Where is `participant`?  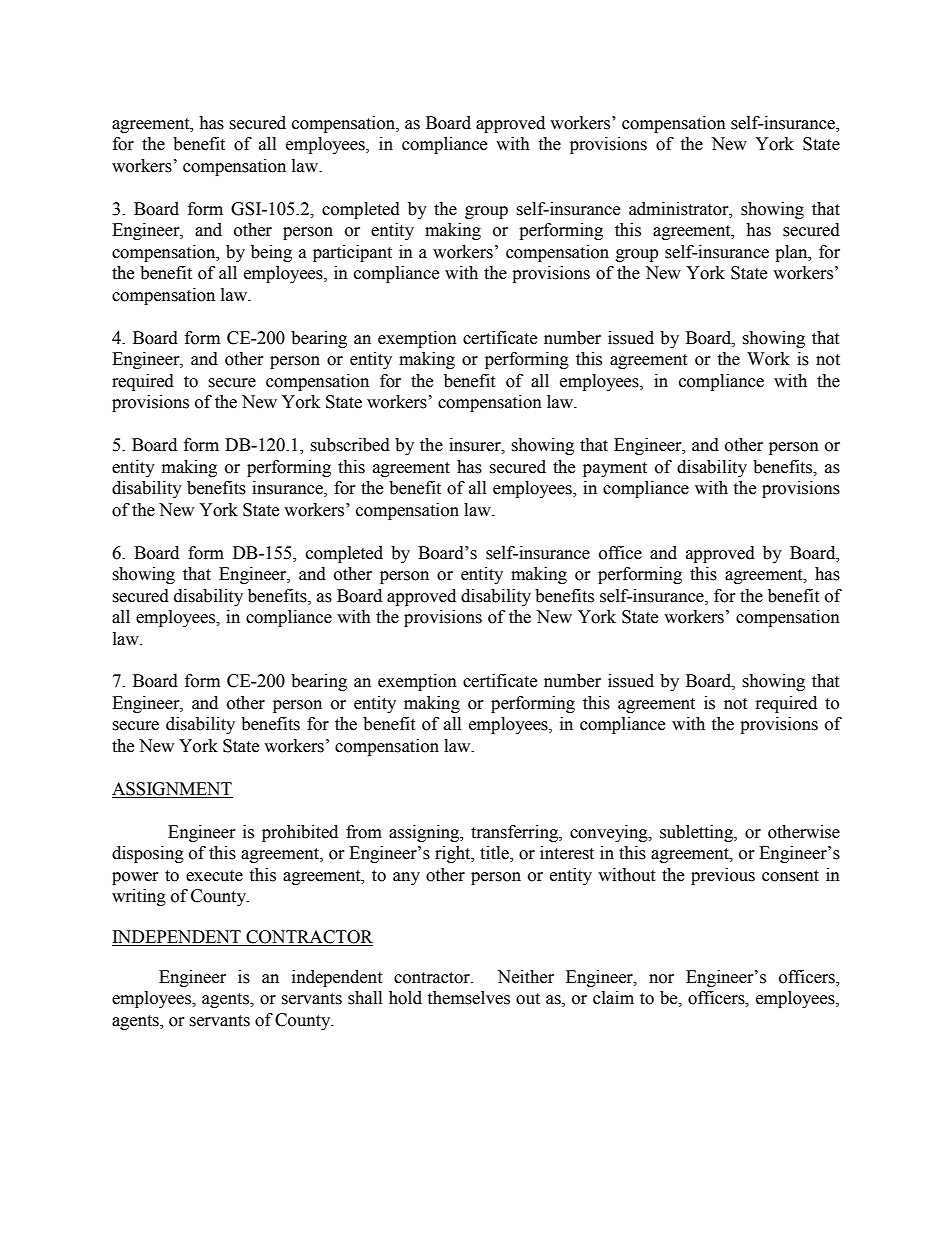 participant is located at coordinates (352, 253).
